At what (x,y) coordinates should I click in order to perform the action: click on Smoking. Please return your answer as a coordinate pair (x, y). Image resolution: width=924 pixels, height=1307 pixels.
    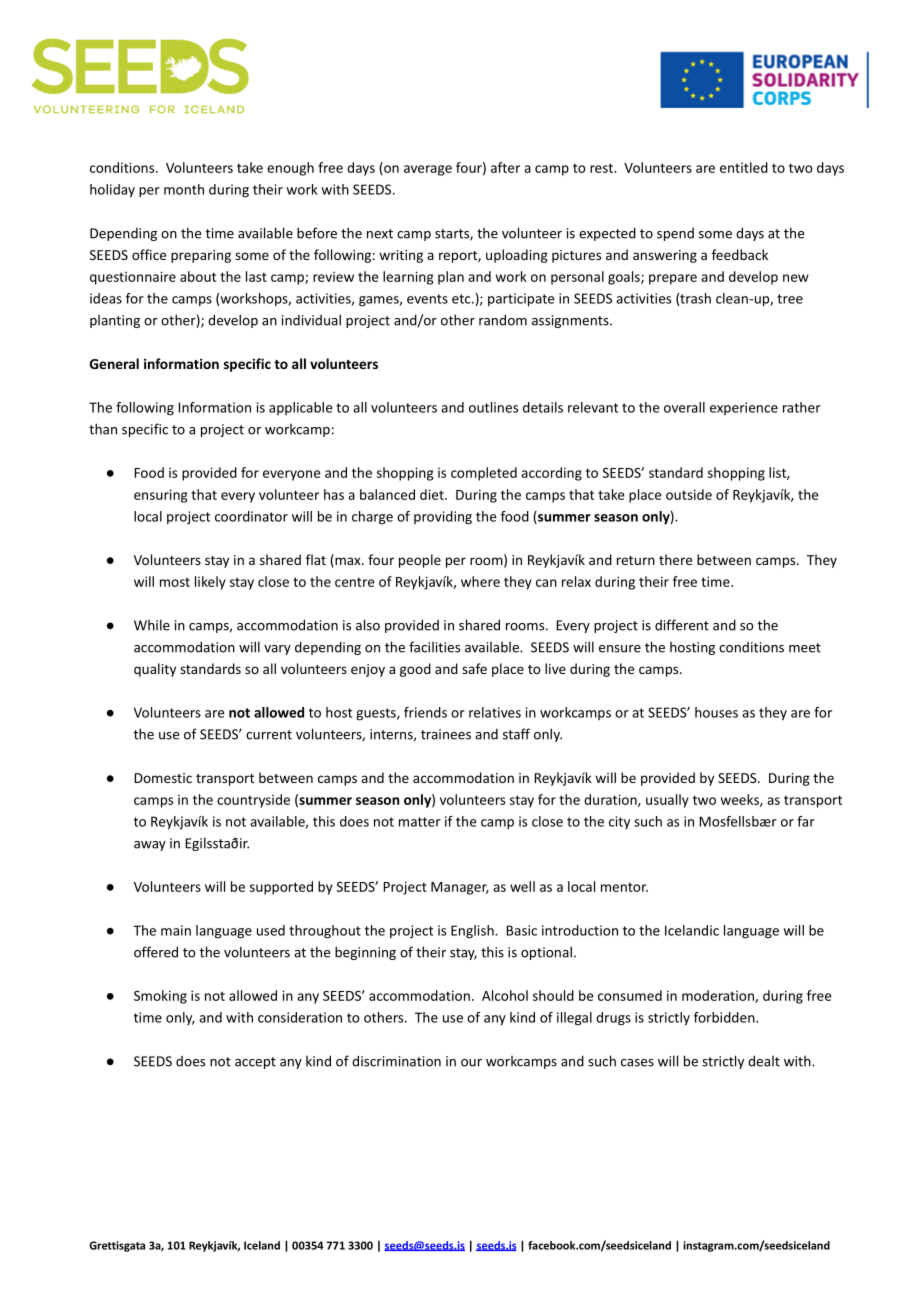
    Looking at the image, I should click on (160, 997).
